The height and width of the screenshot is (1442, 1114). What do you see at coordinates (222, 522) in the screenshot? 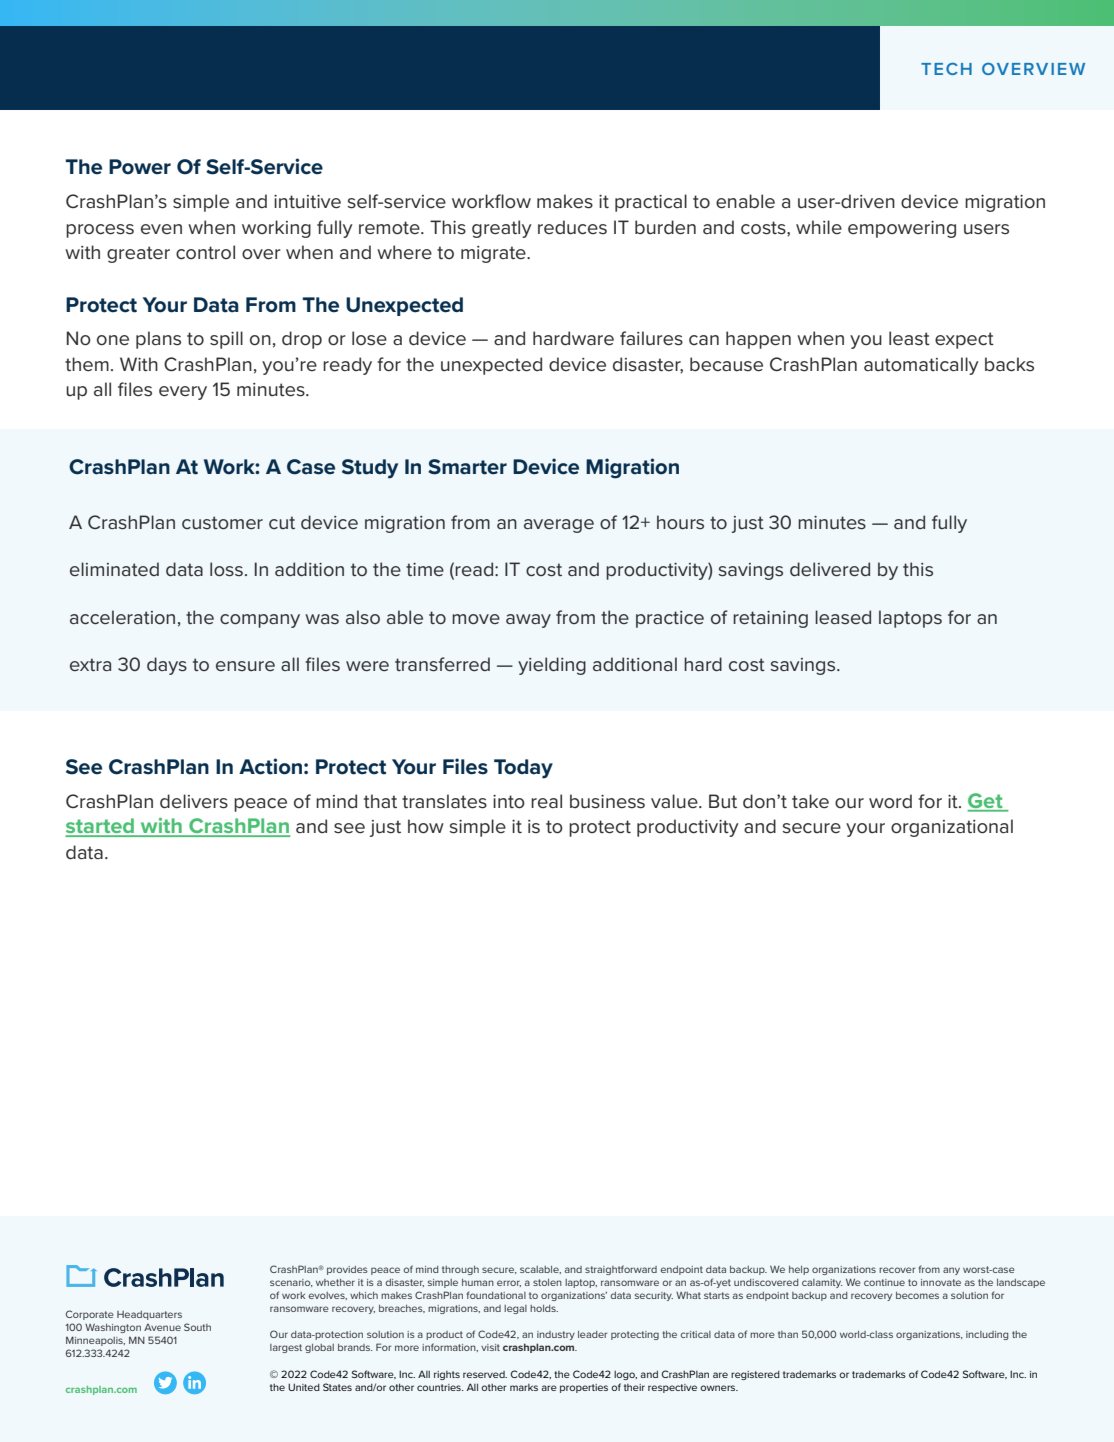
I see `customer` at bounding box center [222, 522].
